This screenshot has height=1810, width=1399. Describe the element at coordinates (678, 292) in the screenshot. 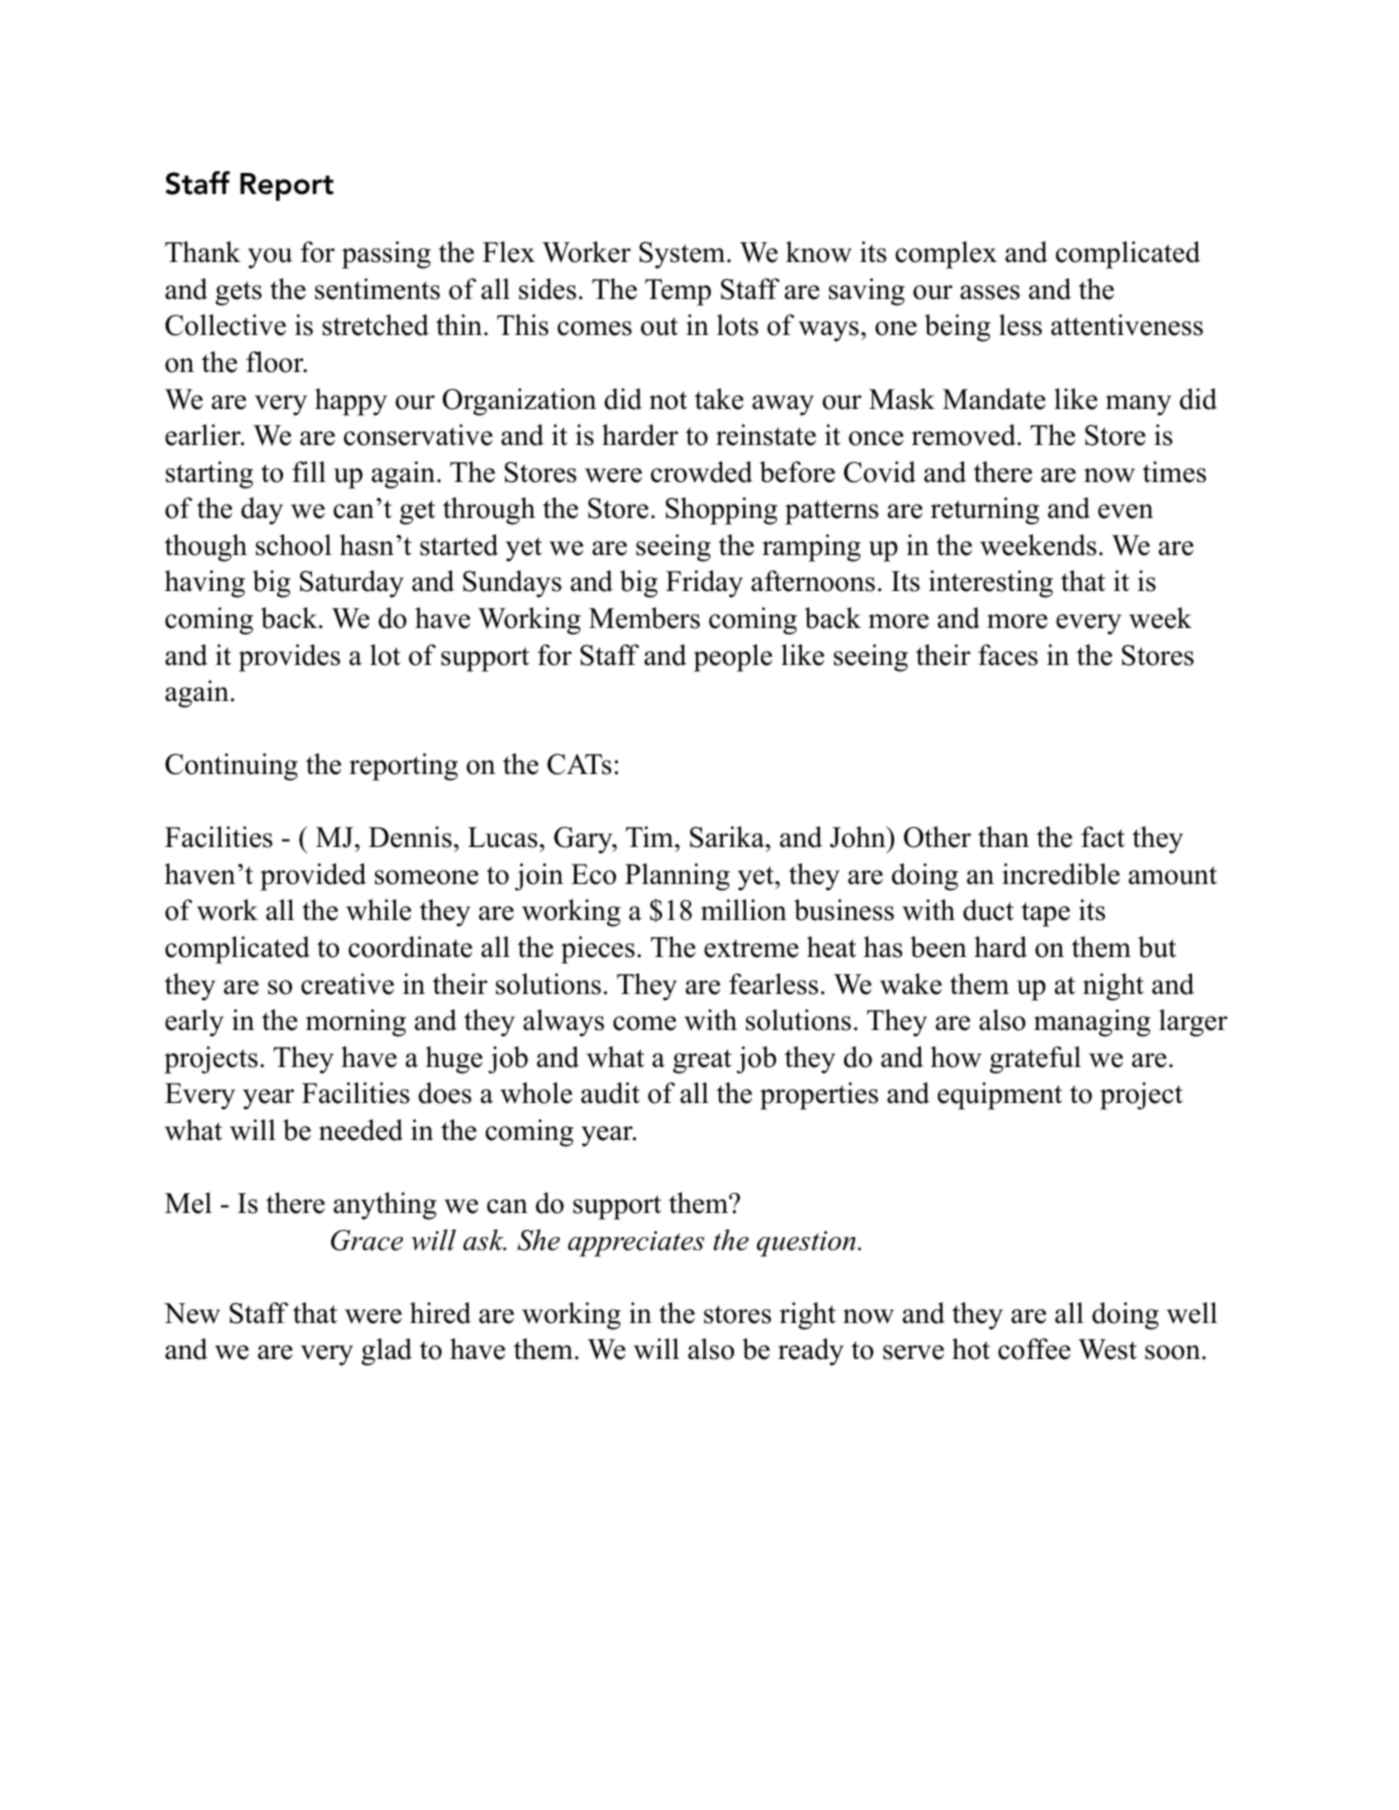

I see `Temp` at that location.
